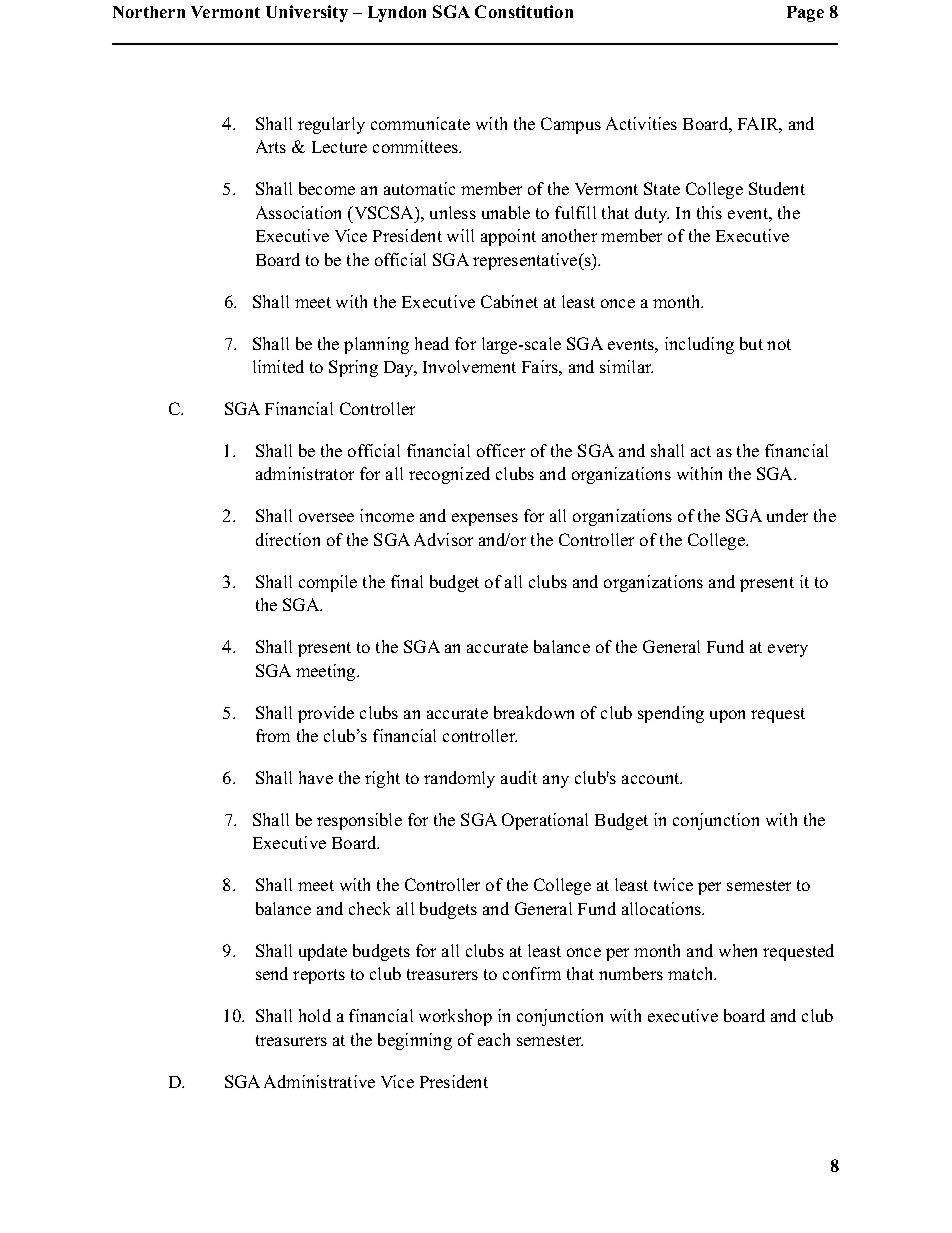 This image has width=952, height=1233. I want to click on limited, so click(278, 366).
